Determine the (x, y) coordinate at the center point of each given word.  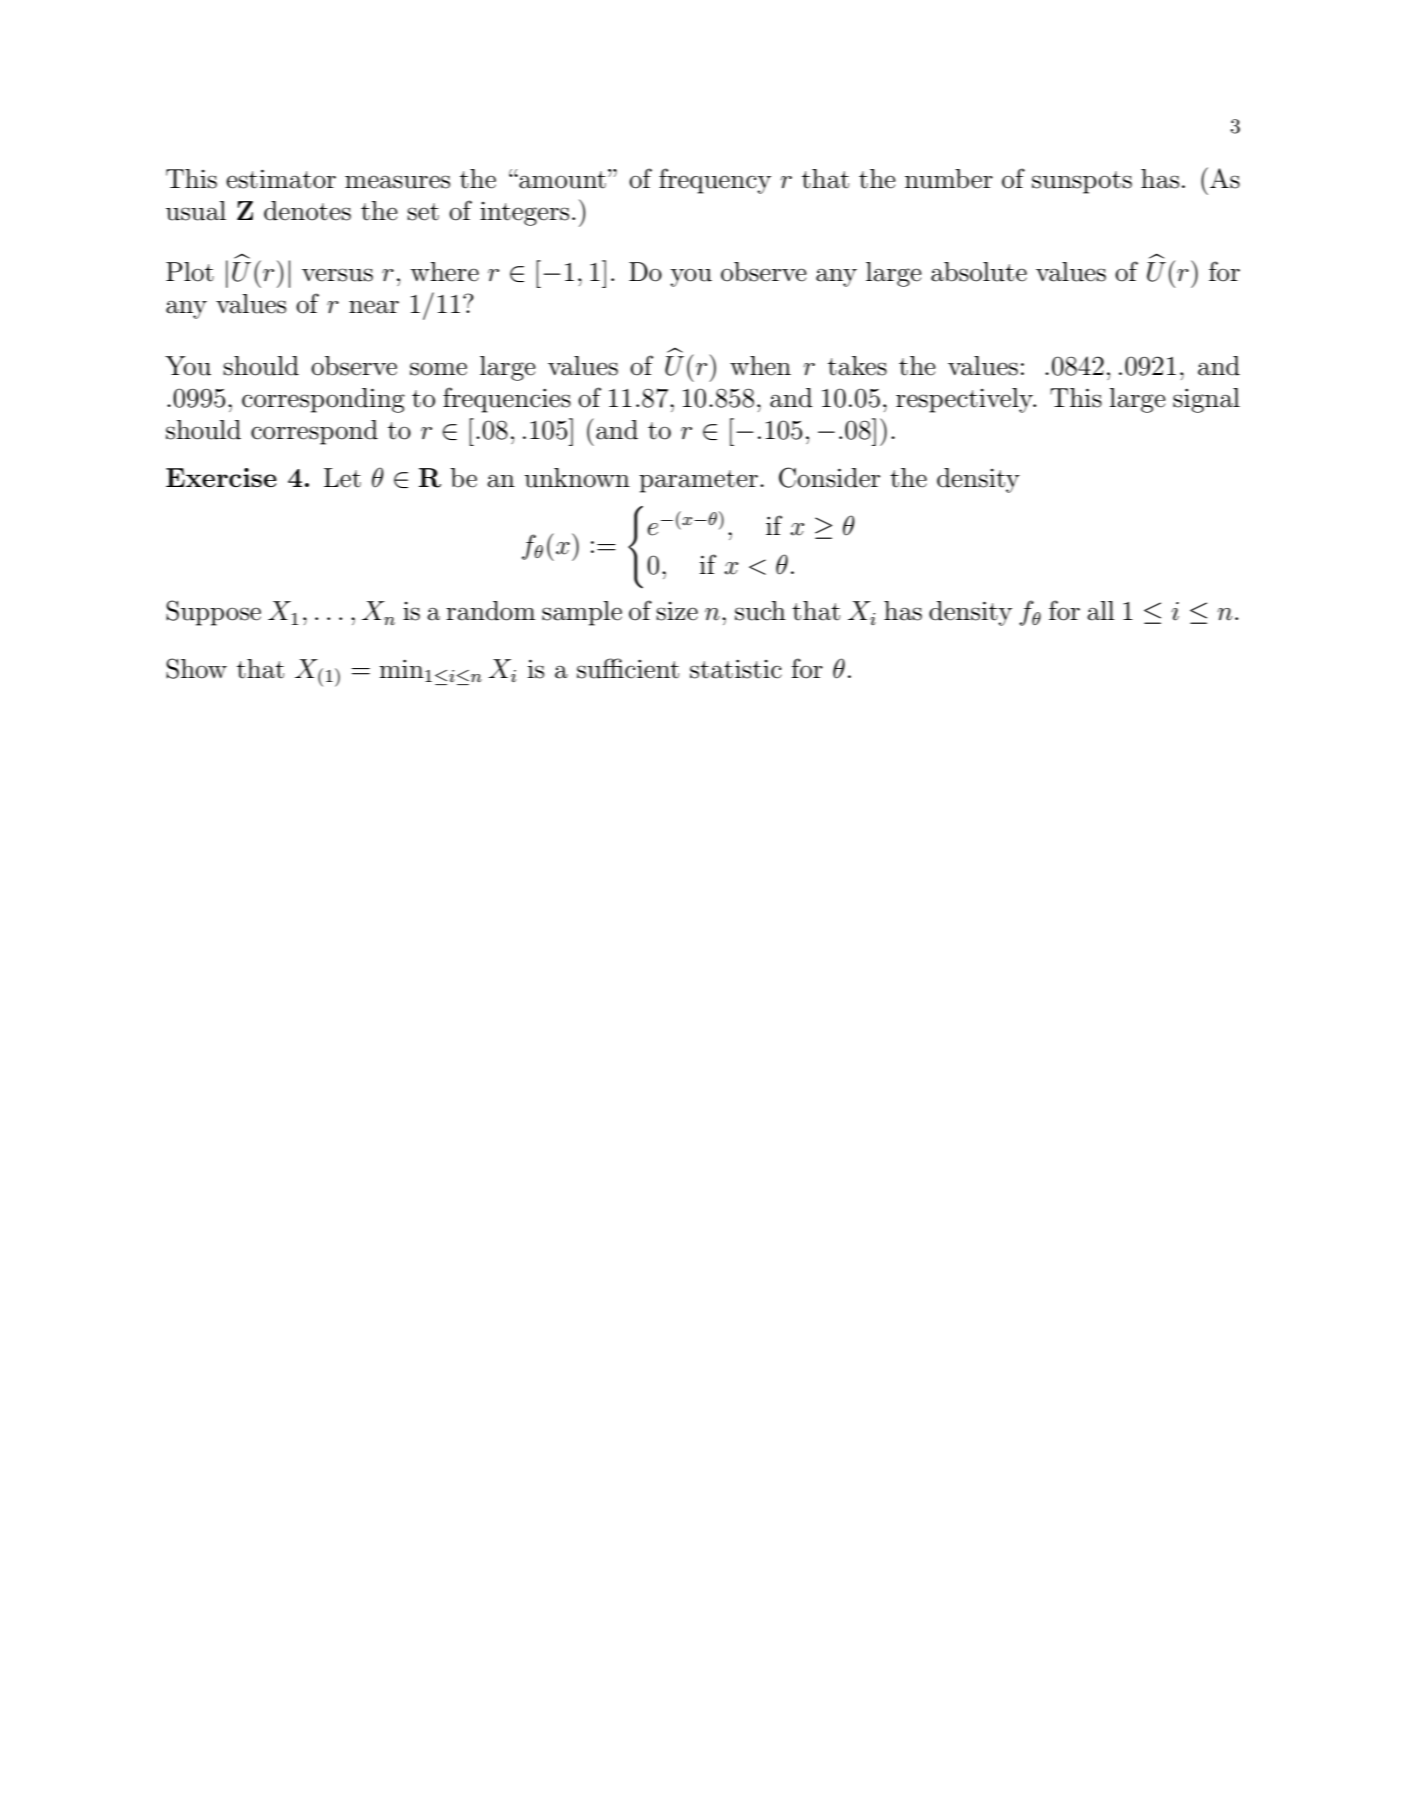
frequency (715, 181)
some (438, 369)
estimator (281, 179)
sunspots (1082, 182)
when (760, 366)
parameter (698, 481)
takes (857, 366)
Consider (829, 477)
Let (342, 478)
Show (196, 668)
